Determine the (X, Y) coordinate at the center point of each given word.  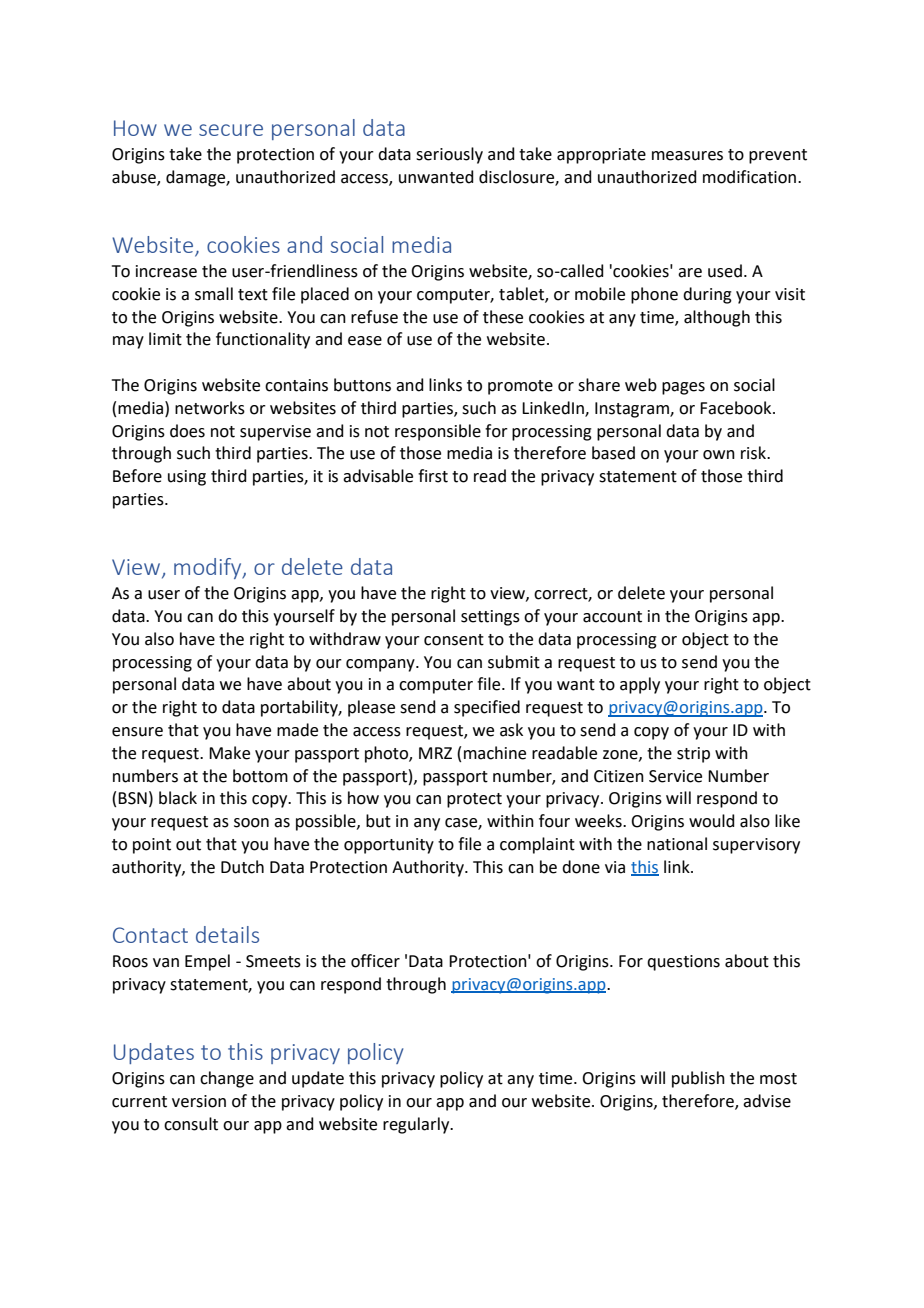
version (199, 1101)
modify (209, 568)
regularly (417, 1125)
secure (231, 130)
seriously (449, 155)
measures (687, 156)
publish (698, 1079)
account (612, 617)
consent (454, 640)
